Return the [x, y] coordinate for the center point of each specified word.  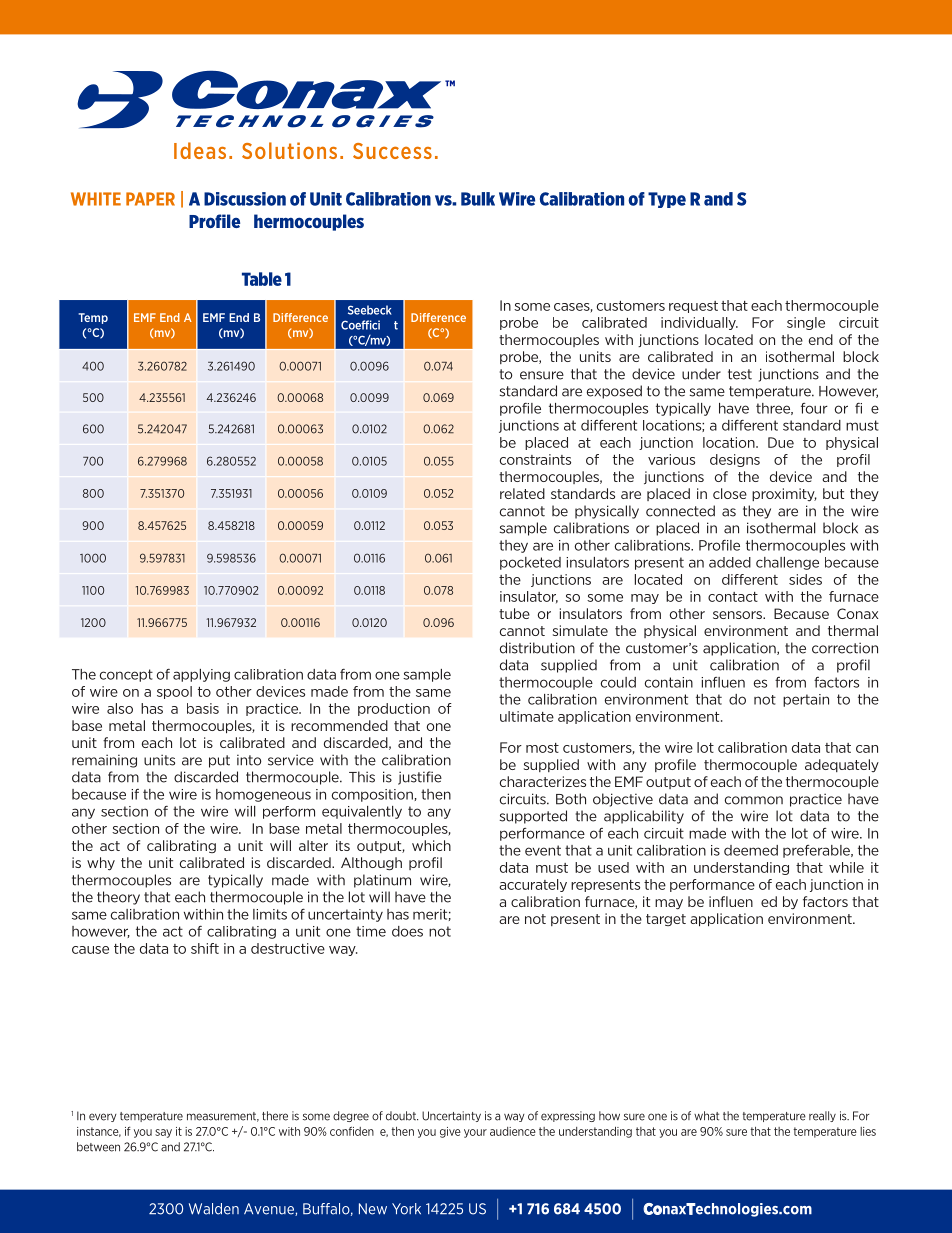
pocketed [530, 563]
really [822, 1116]
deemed [751, 850]
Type [667, 200]
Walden [214, 1209]
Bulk [478, 199]
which [431, 845]
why [101, 864]
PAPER [150, 199]
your [475, 1133]
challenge [787, 563]
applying [201, 675]
